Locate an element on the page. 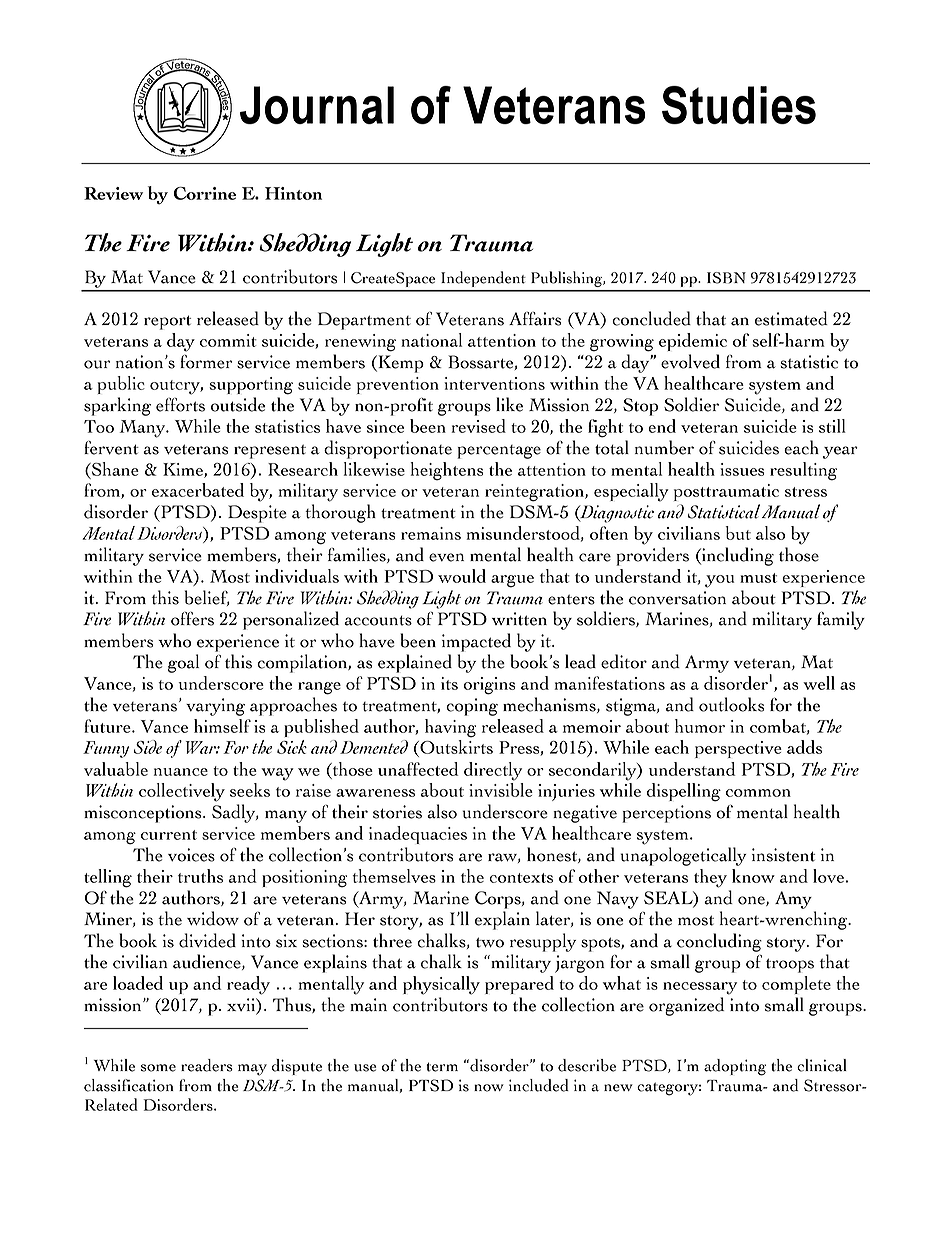 The width and height of the page is (952, 1233). exacerbated is located at coordinates (198, 490).
